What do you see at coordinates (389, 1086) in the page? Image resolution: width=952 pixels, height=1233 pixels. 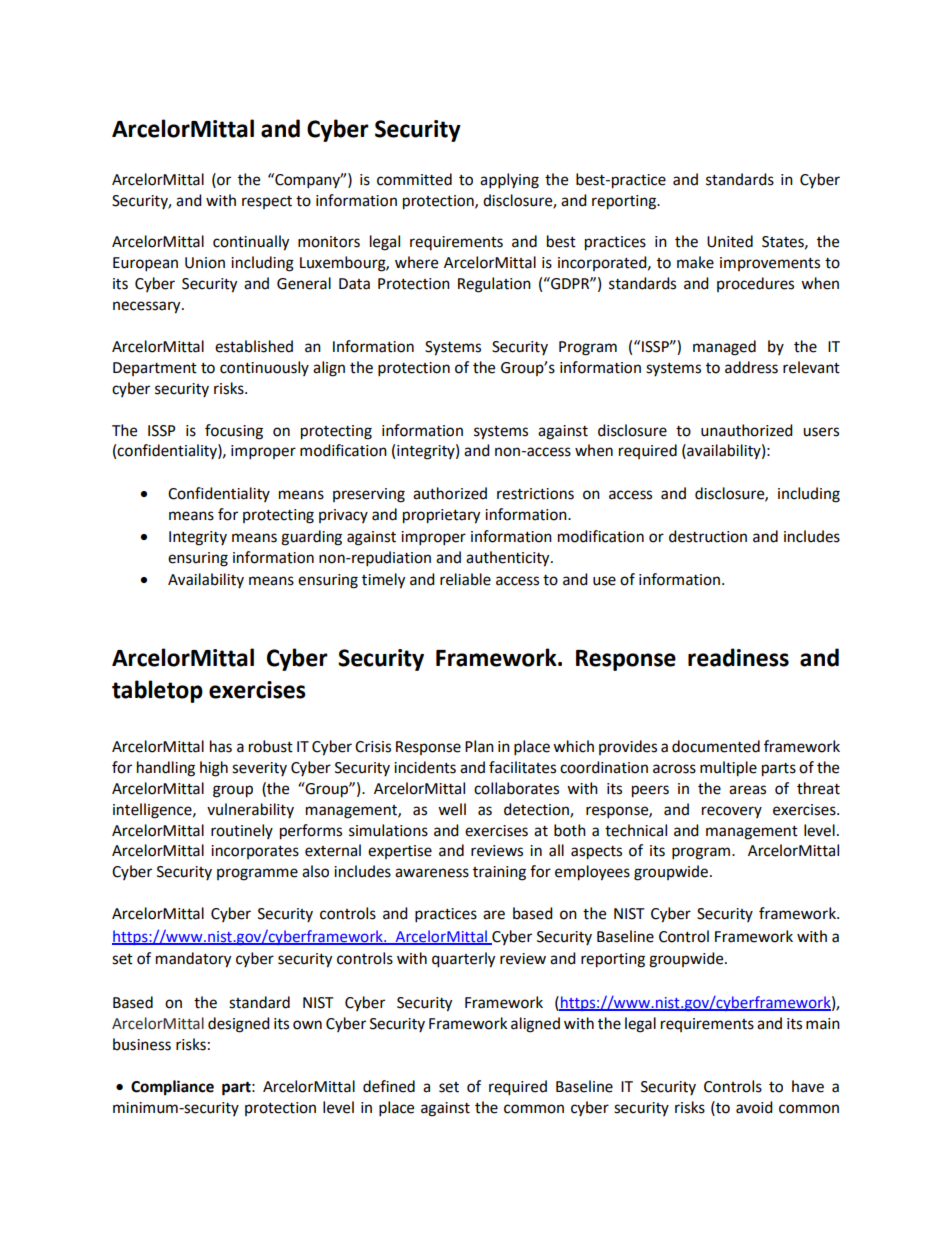 I see `defined` at bounding box center [389, 1086].
